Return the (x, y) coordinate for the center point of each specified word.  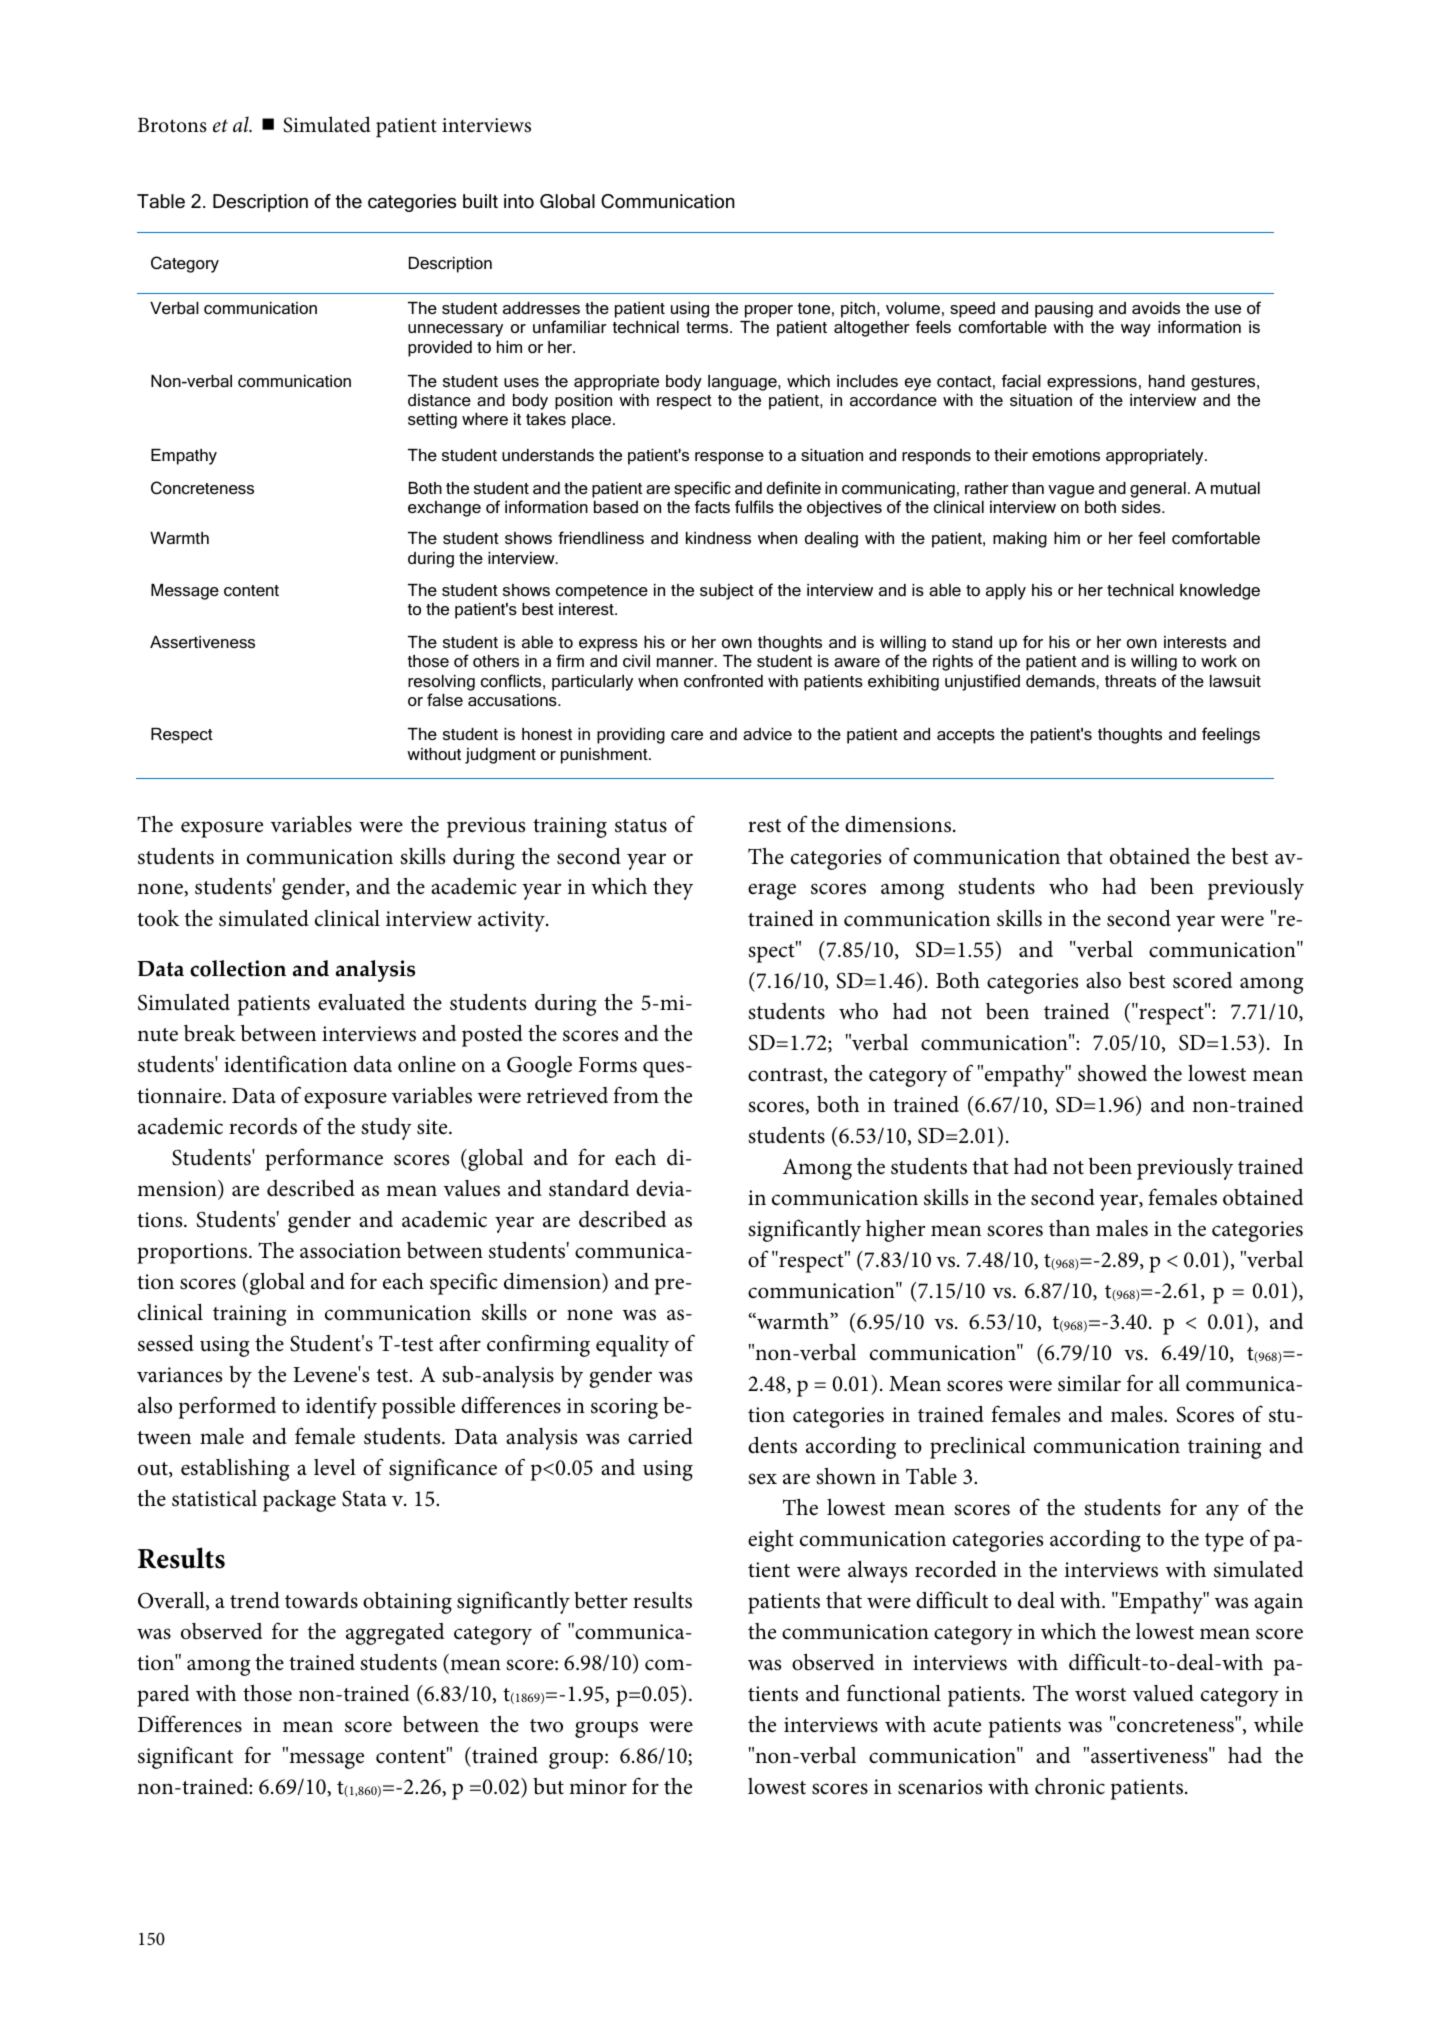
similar (1089, 1383)
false (445, 699)
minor (598, 1787)
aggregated (395, 1634)
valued (1163, 1693)
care (687, 735)
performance (324, 1159)
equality (632, 1346)
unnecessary (455, 330)
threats (1130, 681)
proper (769, 311)
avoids (1156, 308)
